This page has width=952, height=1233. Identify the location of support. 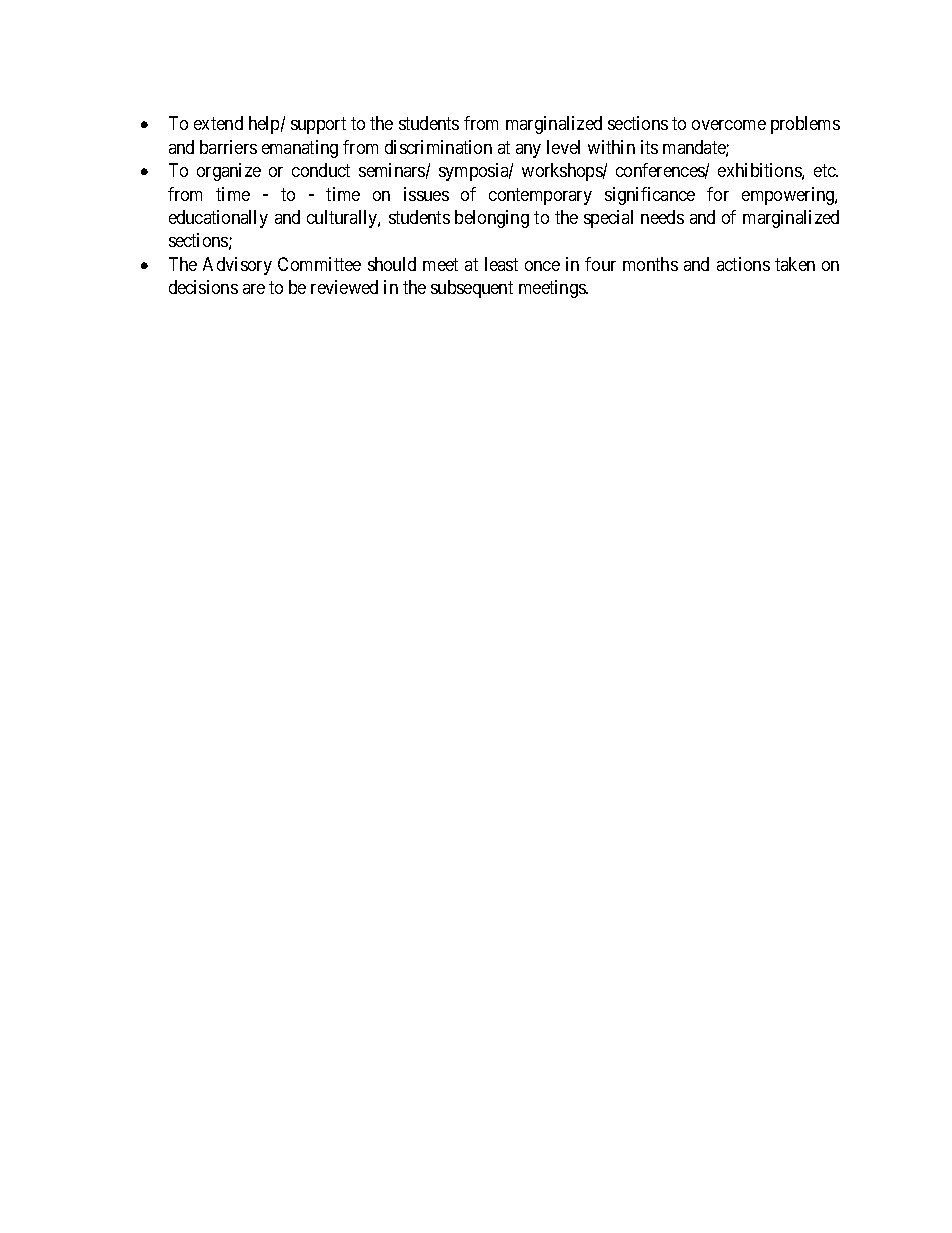
(318, 126).
